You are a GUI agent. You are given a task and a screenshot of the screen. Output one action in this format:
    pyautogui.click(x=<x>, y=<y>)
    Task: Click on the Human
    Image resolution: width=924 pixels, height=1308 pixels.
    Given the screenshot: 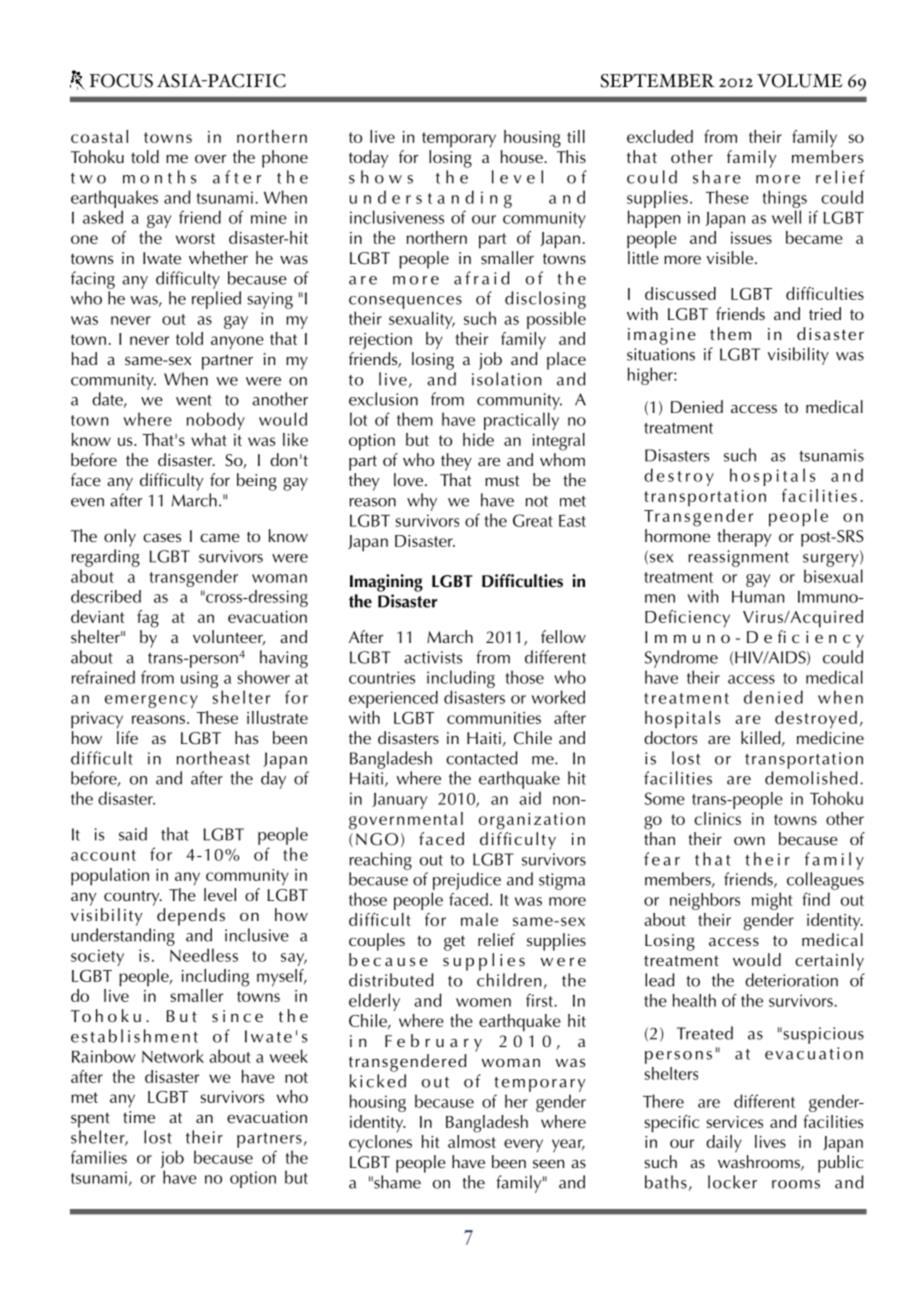 What is the action you would take?
    pyautogui.click(x=758, y=597)
